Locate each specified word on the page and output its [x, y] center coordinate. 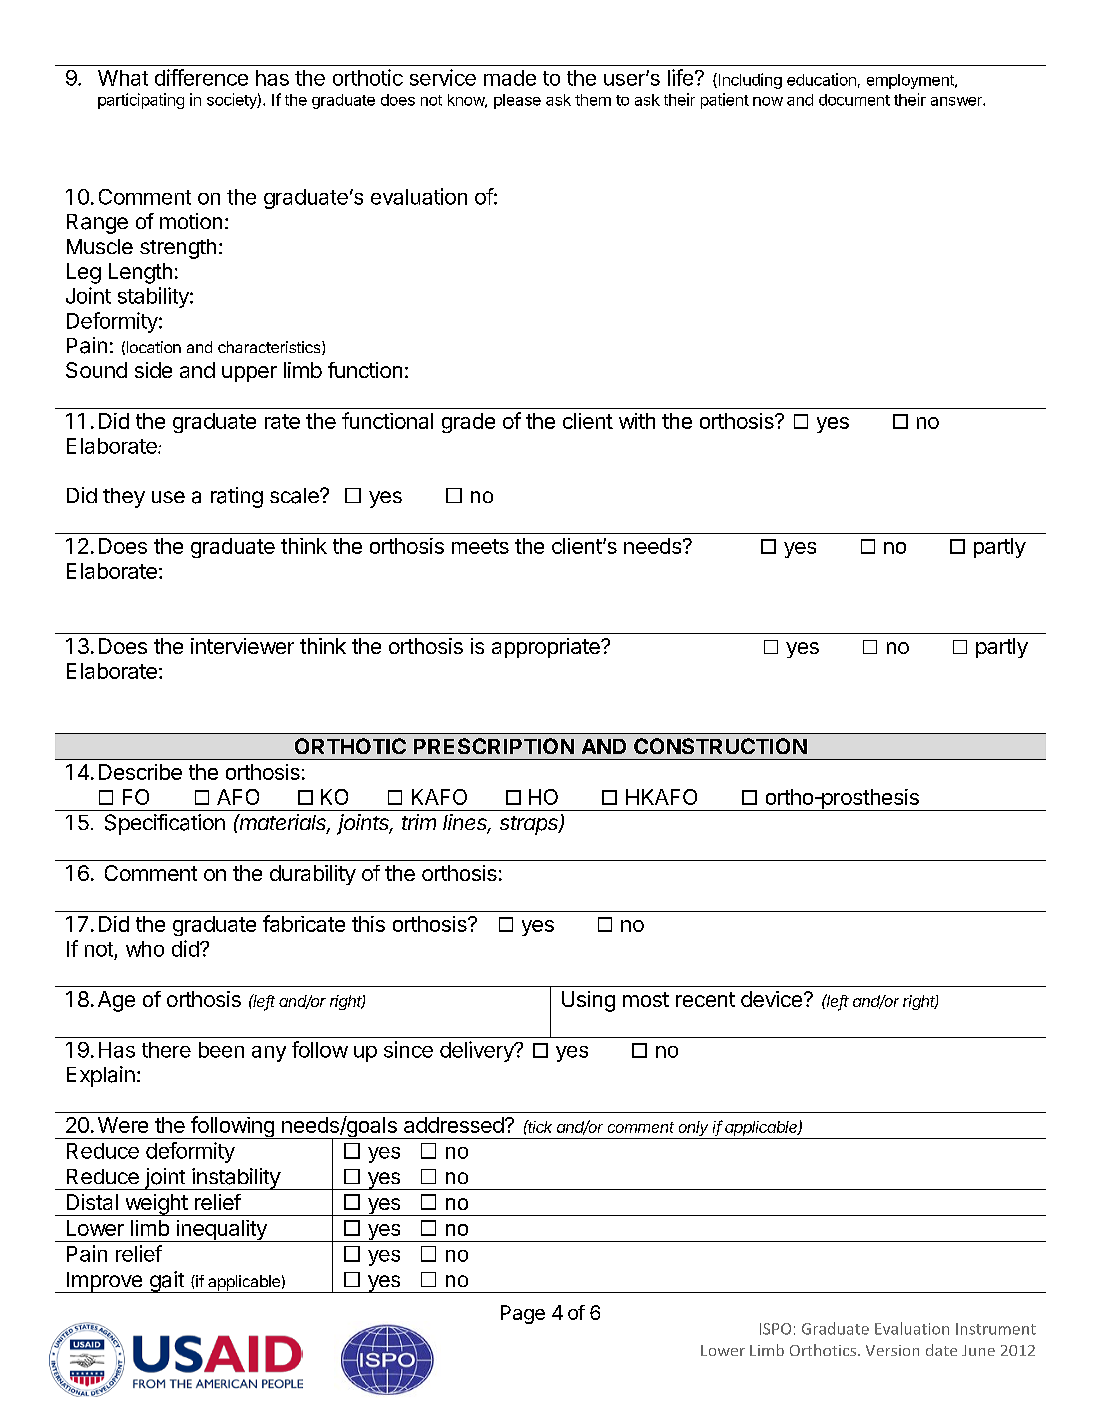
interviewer [242, 646]
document [854, 100]
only [694, 1130]
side [153, 370]
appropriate [547, 648]
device [771, 999]
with [637, 421]
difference [201, 77]
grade [468, 423]
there [166, 1050]
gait [166, 1282]
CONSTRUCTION [720, 746]
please [517, 101]
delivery [478, 1051]
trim [419, 822]
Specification [165, 824]
